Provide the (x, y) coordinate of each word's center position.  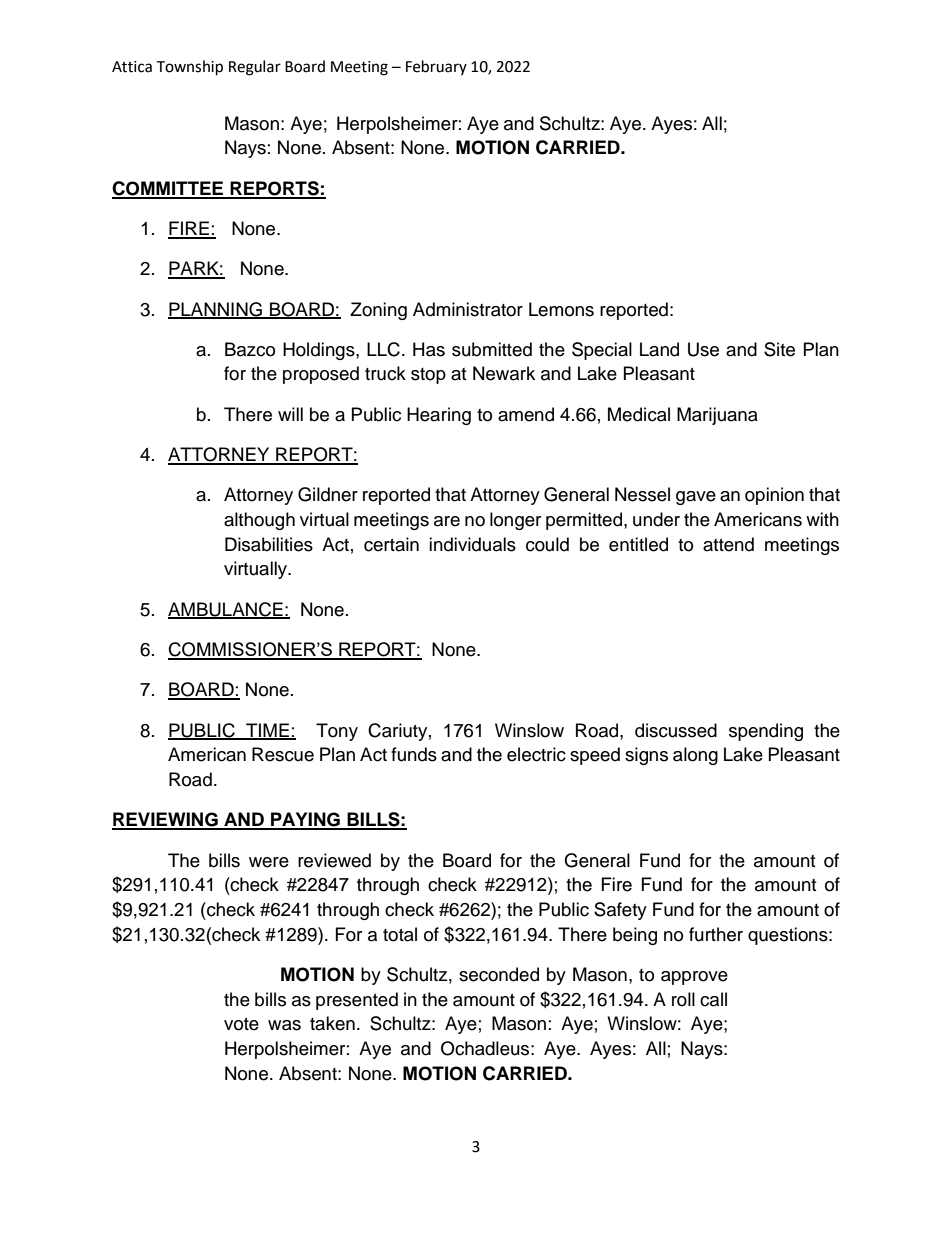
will (290, 414)
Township (189, 68)
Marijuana (717, 416)
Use (703, 349)
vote (241, 1024)
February (436, 67)
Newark (504, 373)
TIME (267, 731)
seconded (499, 974)
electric (536, 754)
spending (766, 732)
